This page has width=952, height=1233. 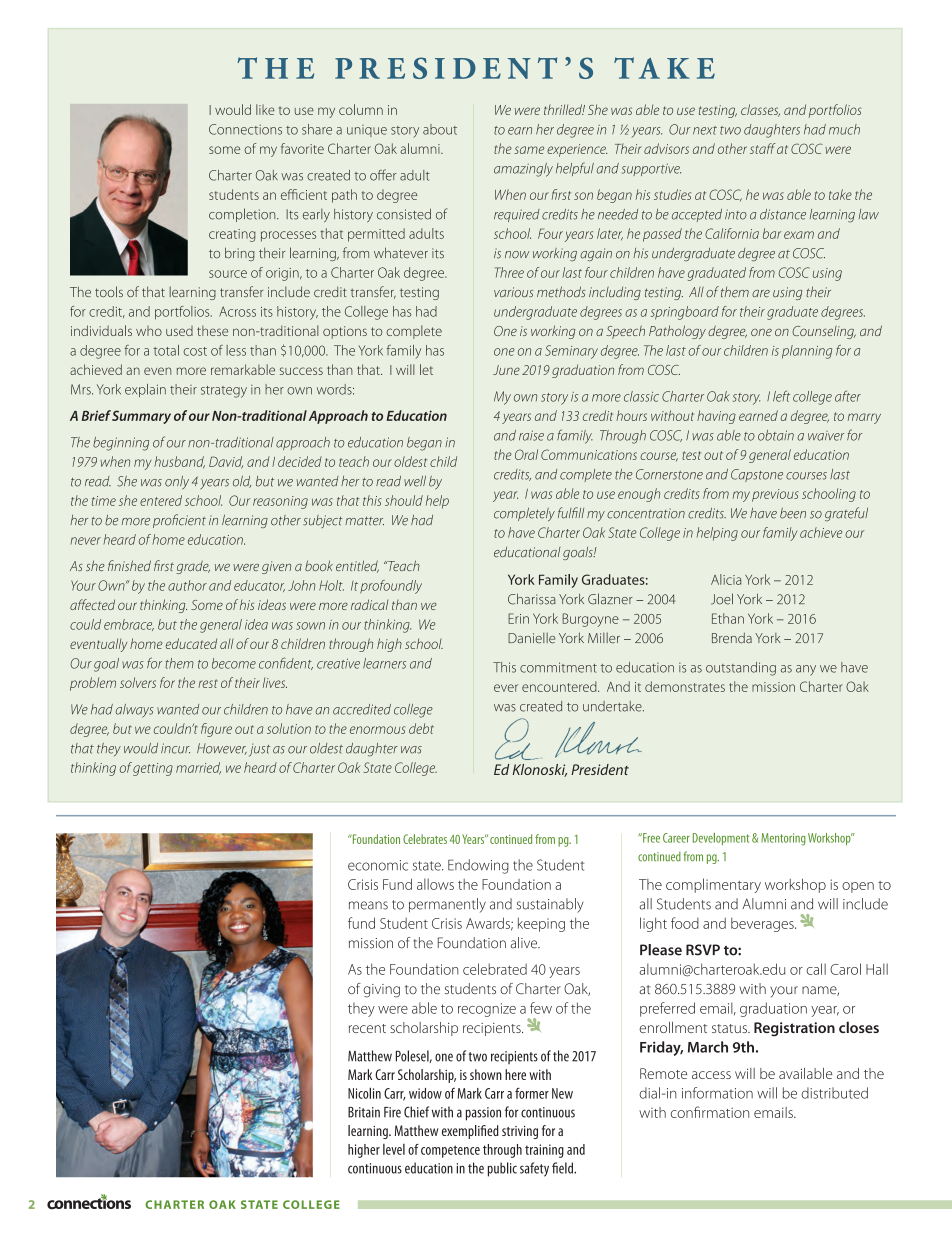 I want to click on Endowing, so click(x=478, y=866).
